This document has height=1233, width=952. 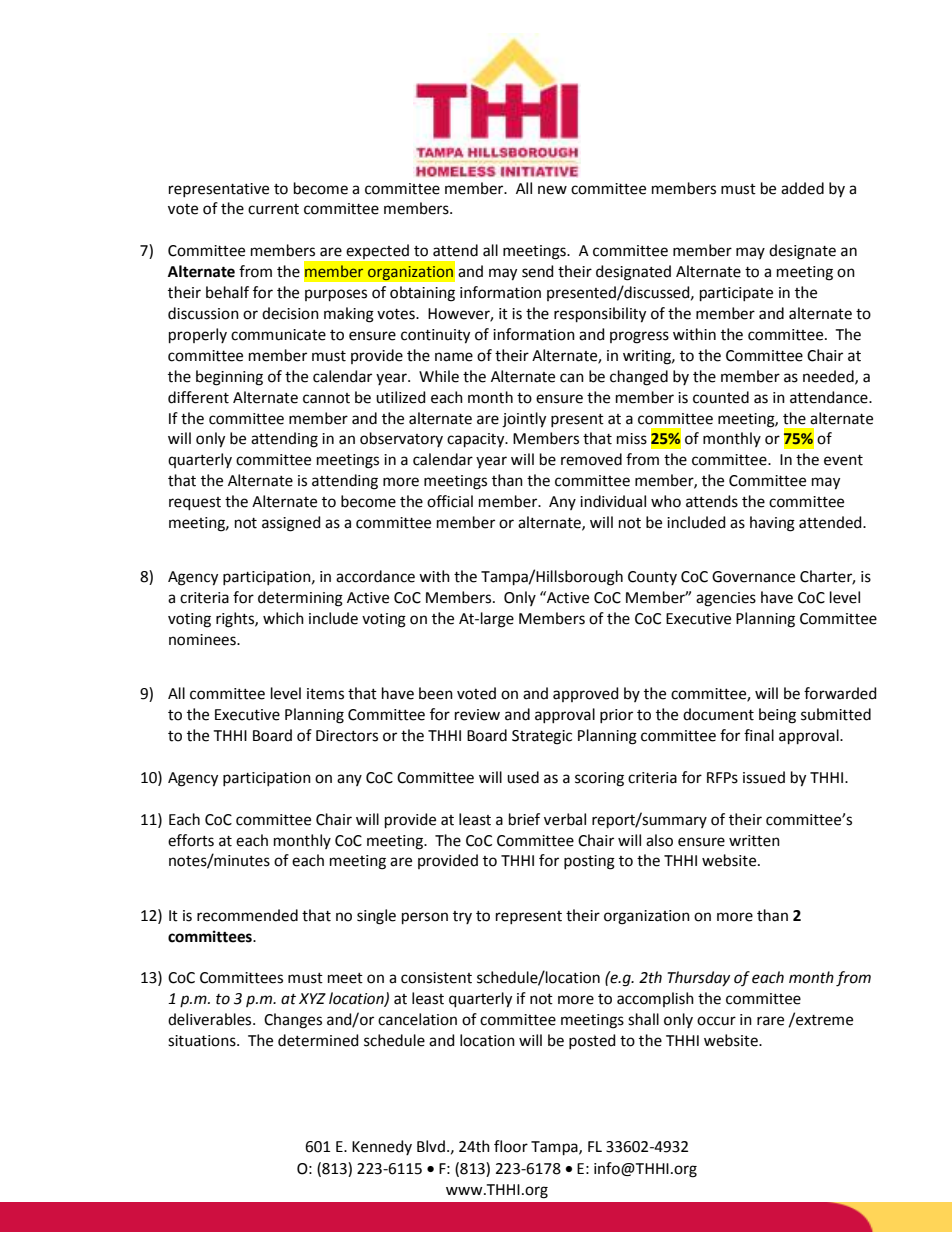 What do you see at coordinates (191, 840) in the document?
I see `efforts` at bounding box center [191, 840].
